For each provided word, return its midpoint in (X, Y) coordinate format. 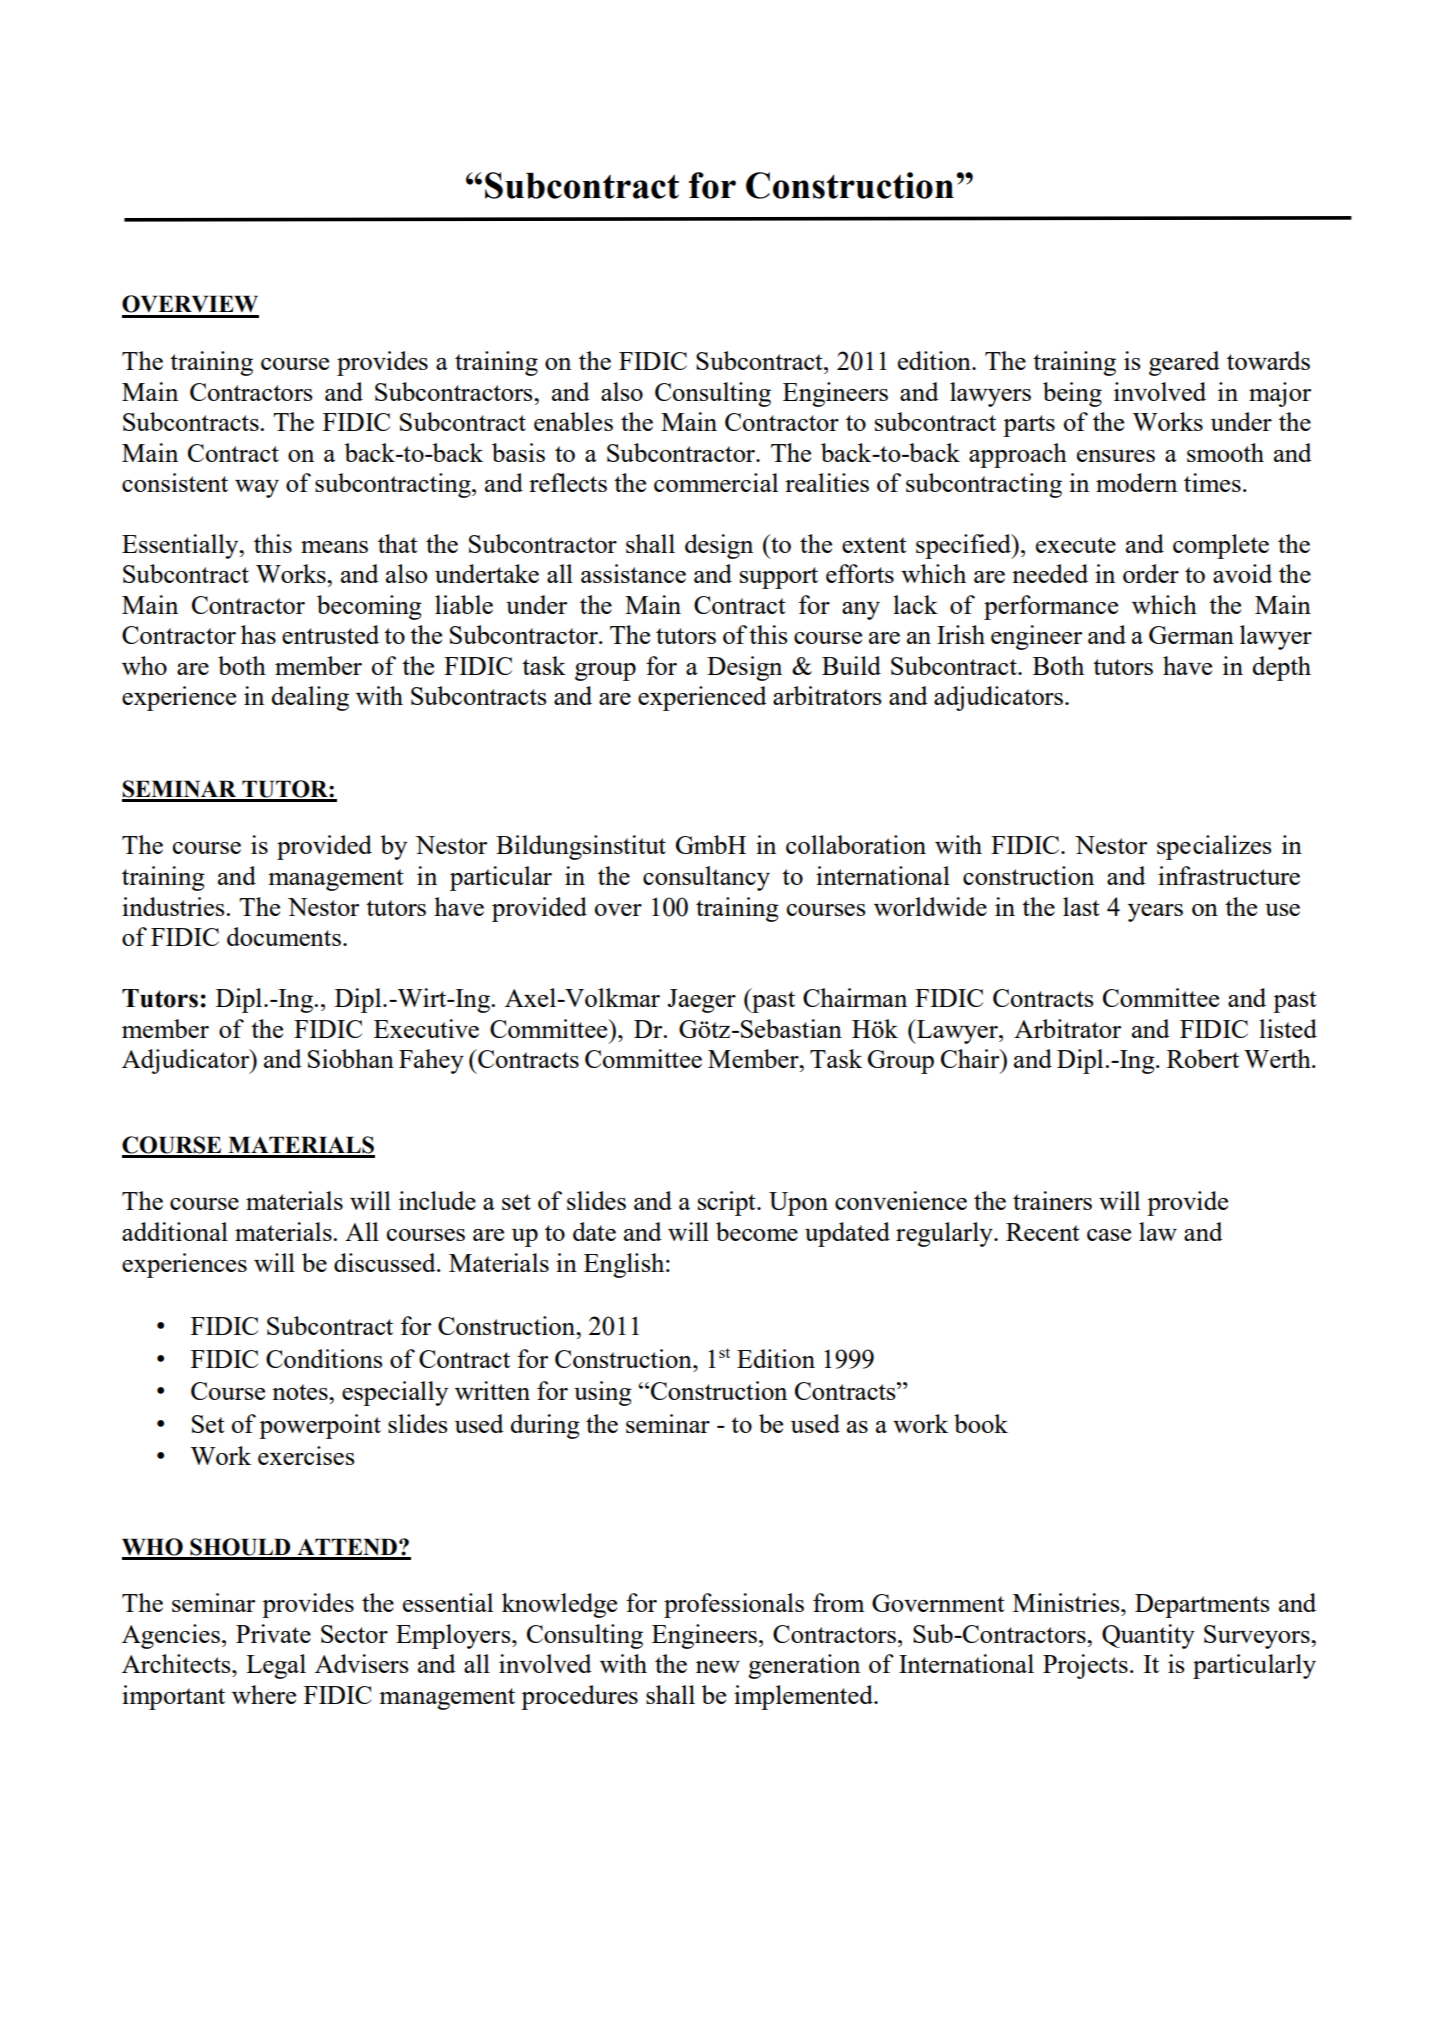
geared (1184, 363)
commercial (716, 482)
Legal (276, 1666)
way (257, 489)
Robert (1203, 1058)
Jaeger (702, 1001)
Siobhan (351, 1058)
